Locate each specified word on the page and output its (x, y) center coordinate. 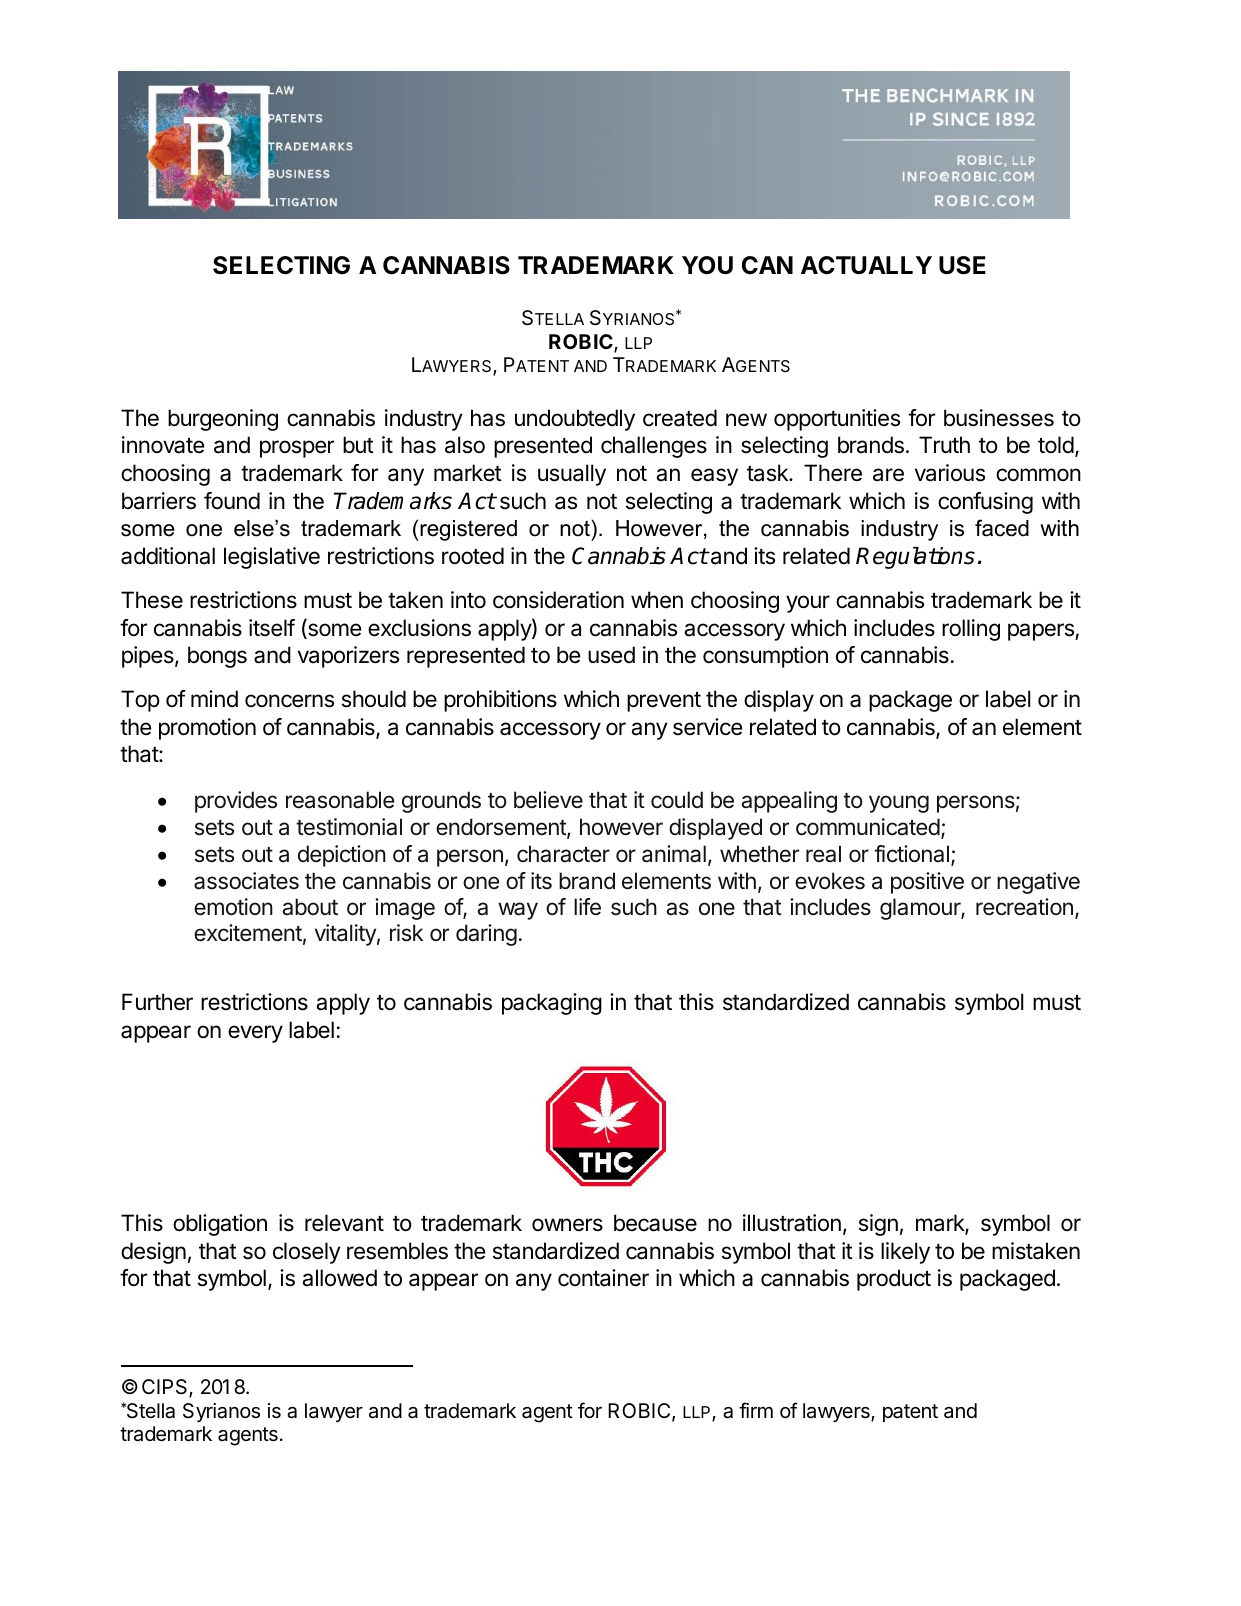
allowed (339, 1278)
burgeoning (223, 420)
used (611, 655)
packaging (552, 1004)
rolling (971, 630)
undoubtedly (575, 420)
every (255, 1034)
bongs (217, 657)
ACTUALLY (866, 265)
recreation (1024, 907)
